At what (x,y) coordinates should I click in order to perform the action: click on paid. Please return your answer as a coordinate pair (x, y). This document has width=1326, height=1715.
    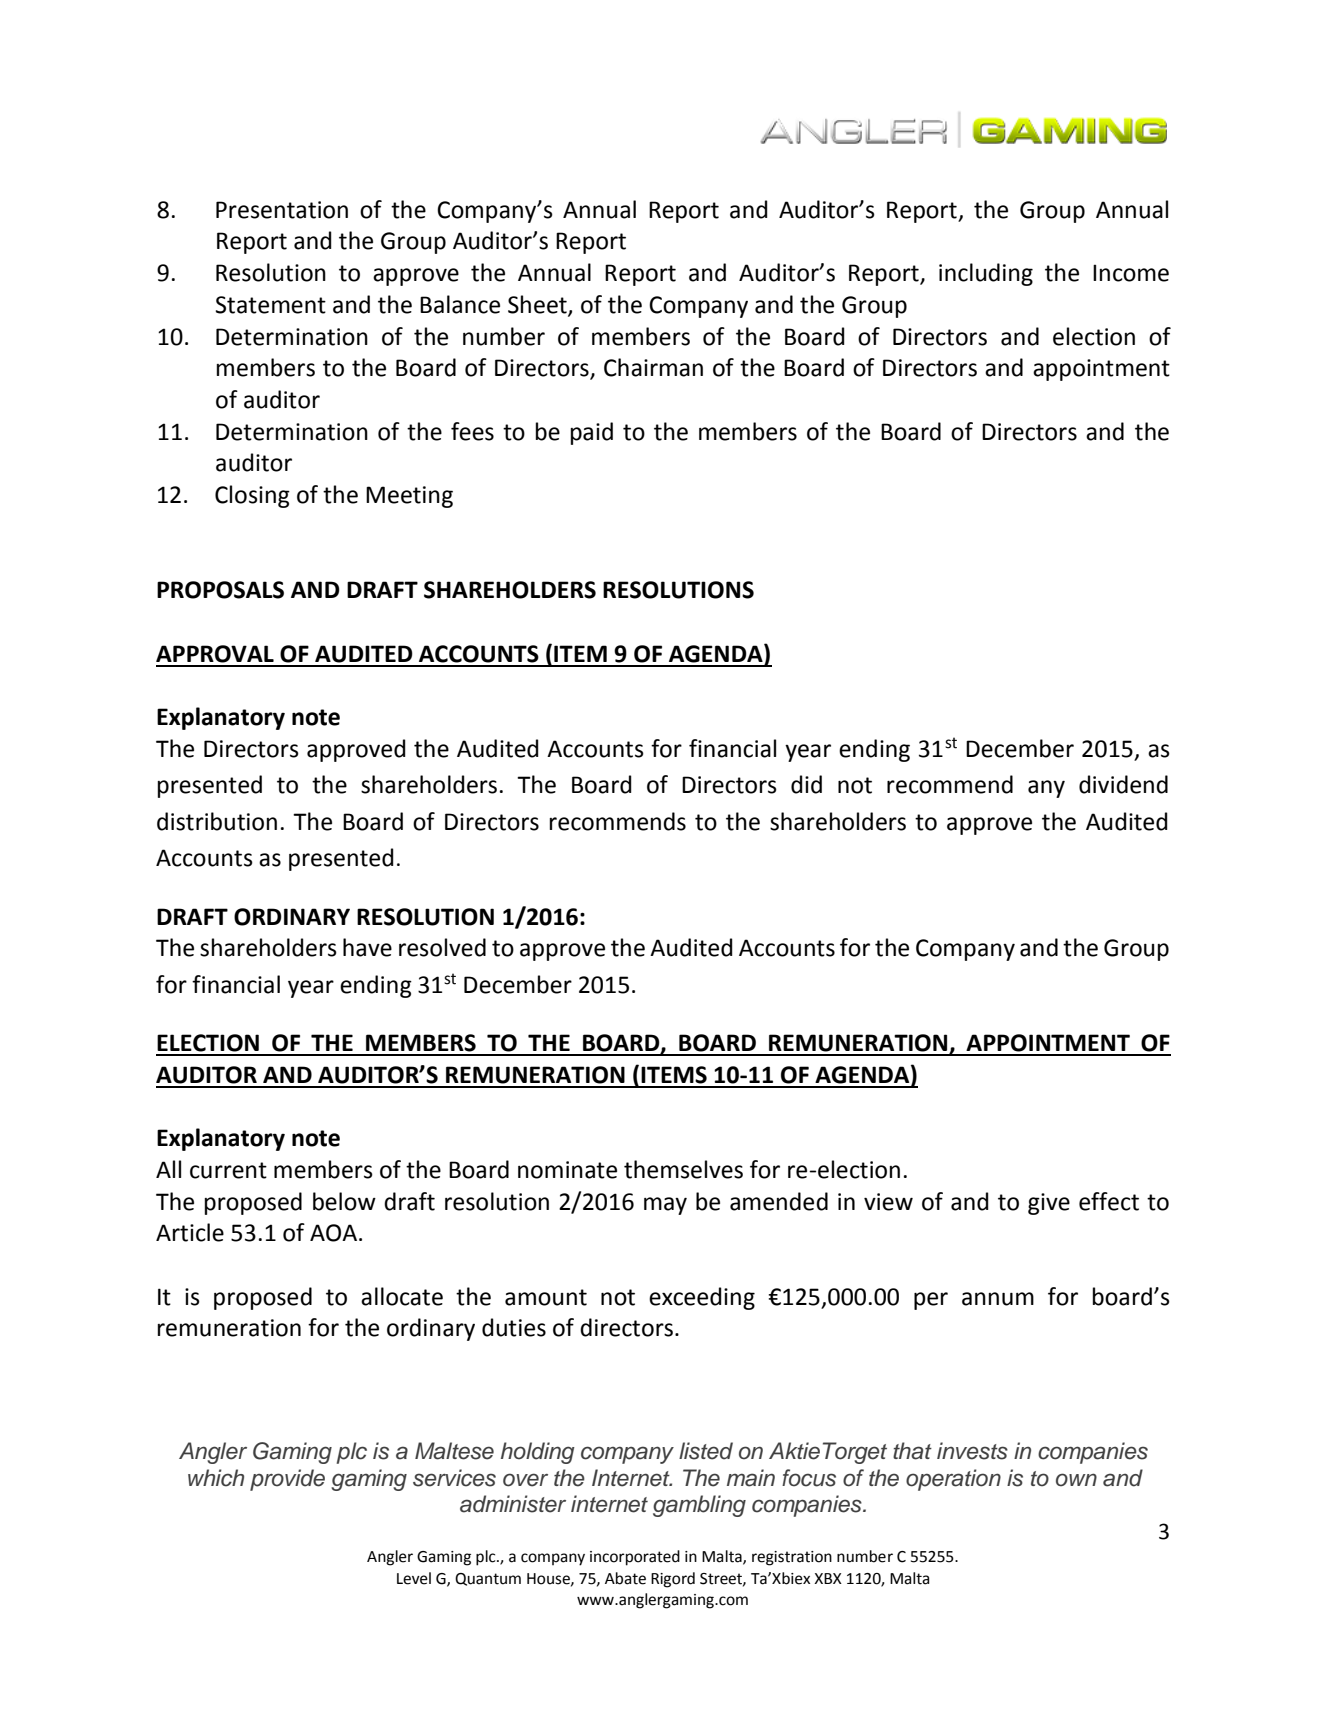
    Looking at the image, I should click on (592, 433).
